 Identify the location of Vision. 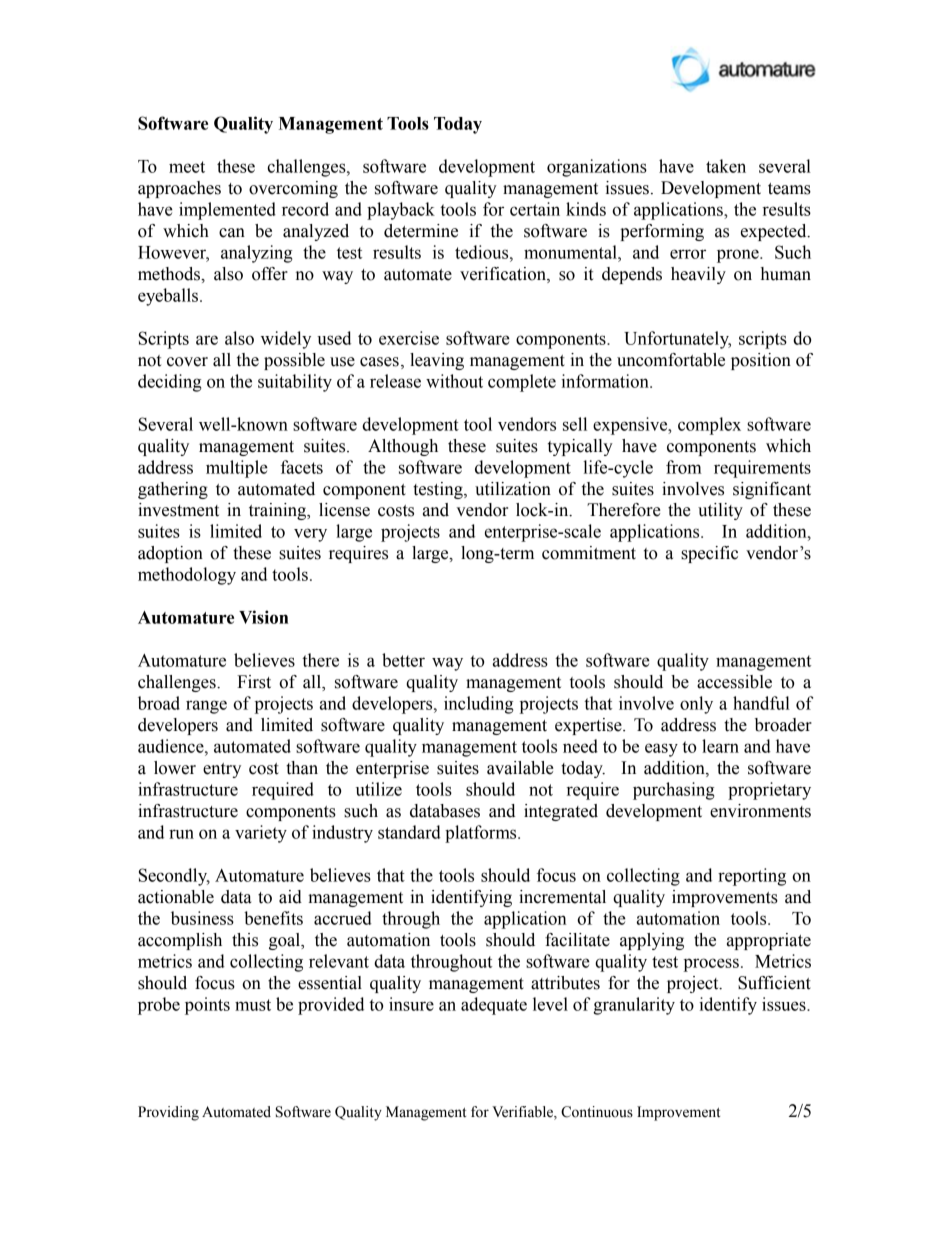
(263, 617).
